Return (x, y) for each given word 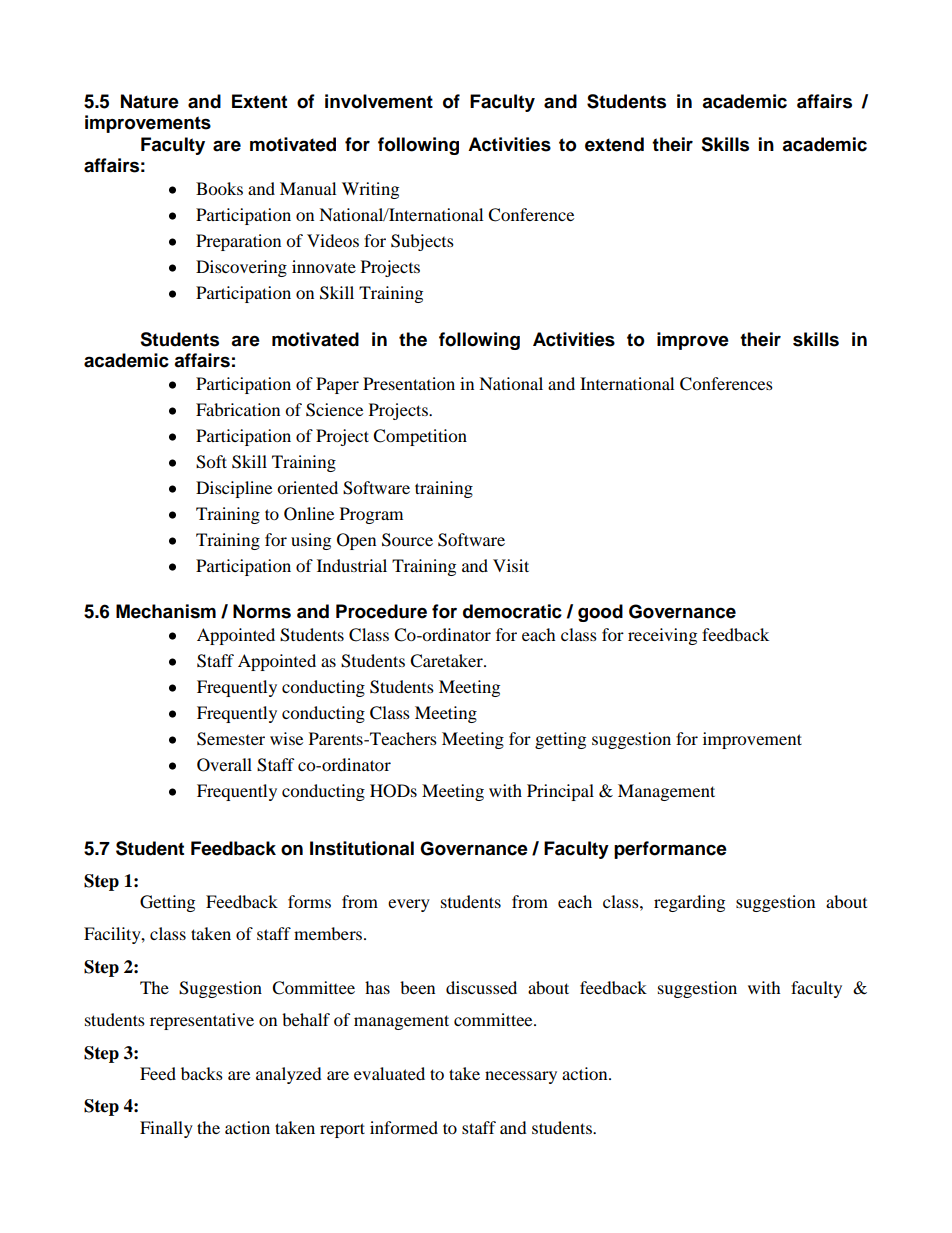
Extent (259, 101)
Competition (420, 437)
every (409, 905)
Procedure (381, 611)
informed (404, 1127)
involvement (379, 101)
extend (614, 144)
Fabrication (238, 409)
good (600, 613)
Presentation (409, 383)
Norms (262, 611)
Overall (224, 765)
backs (202, 1073)
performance (670, 850)
